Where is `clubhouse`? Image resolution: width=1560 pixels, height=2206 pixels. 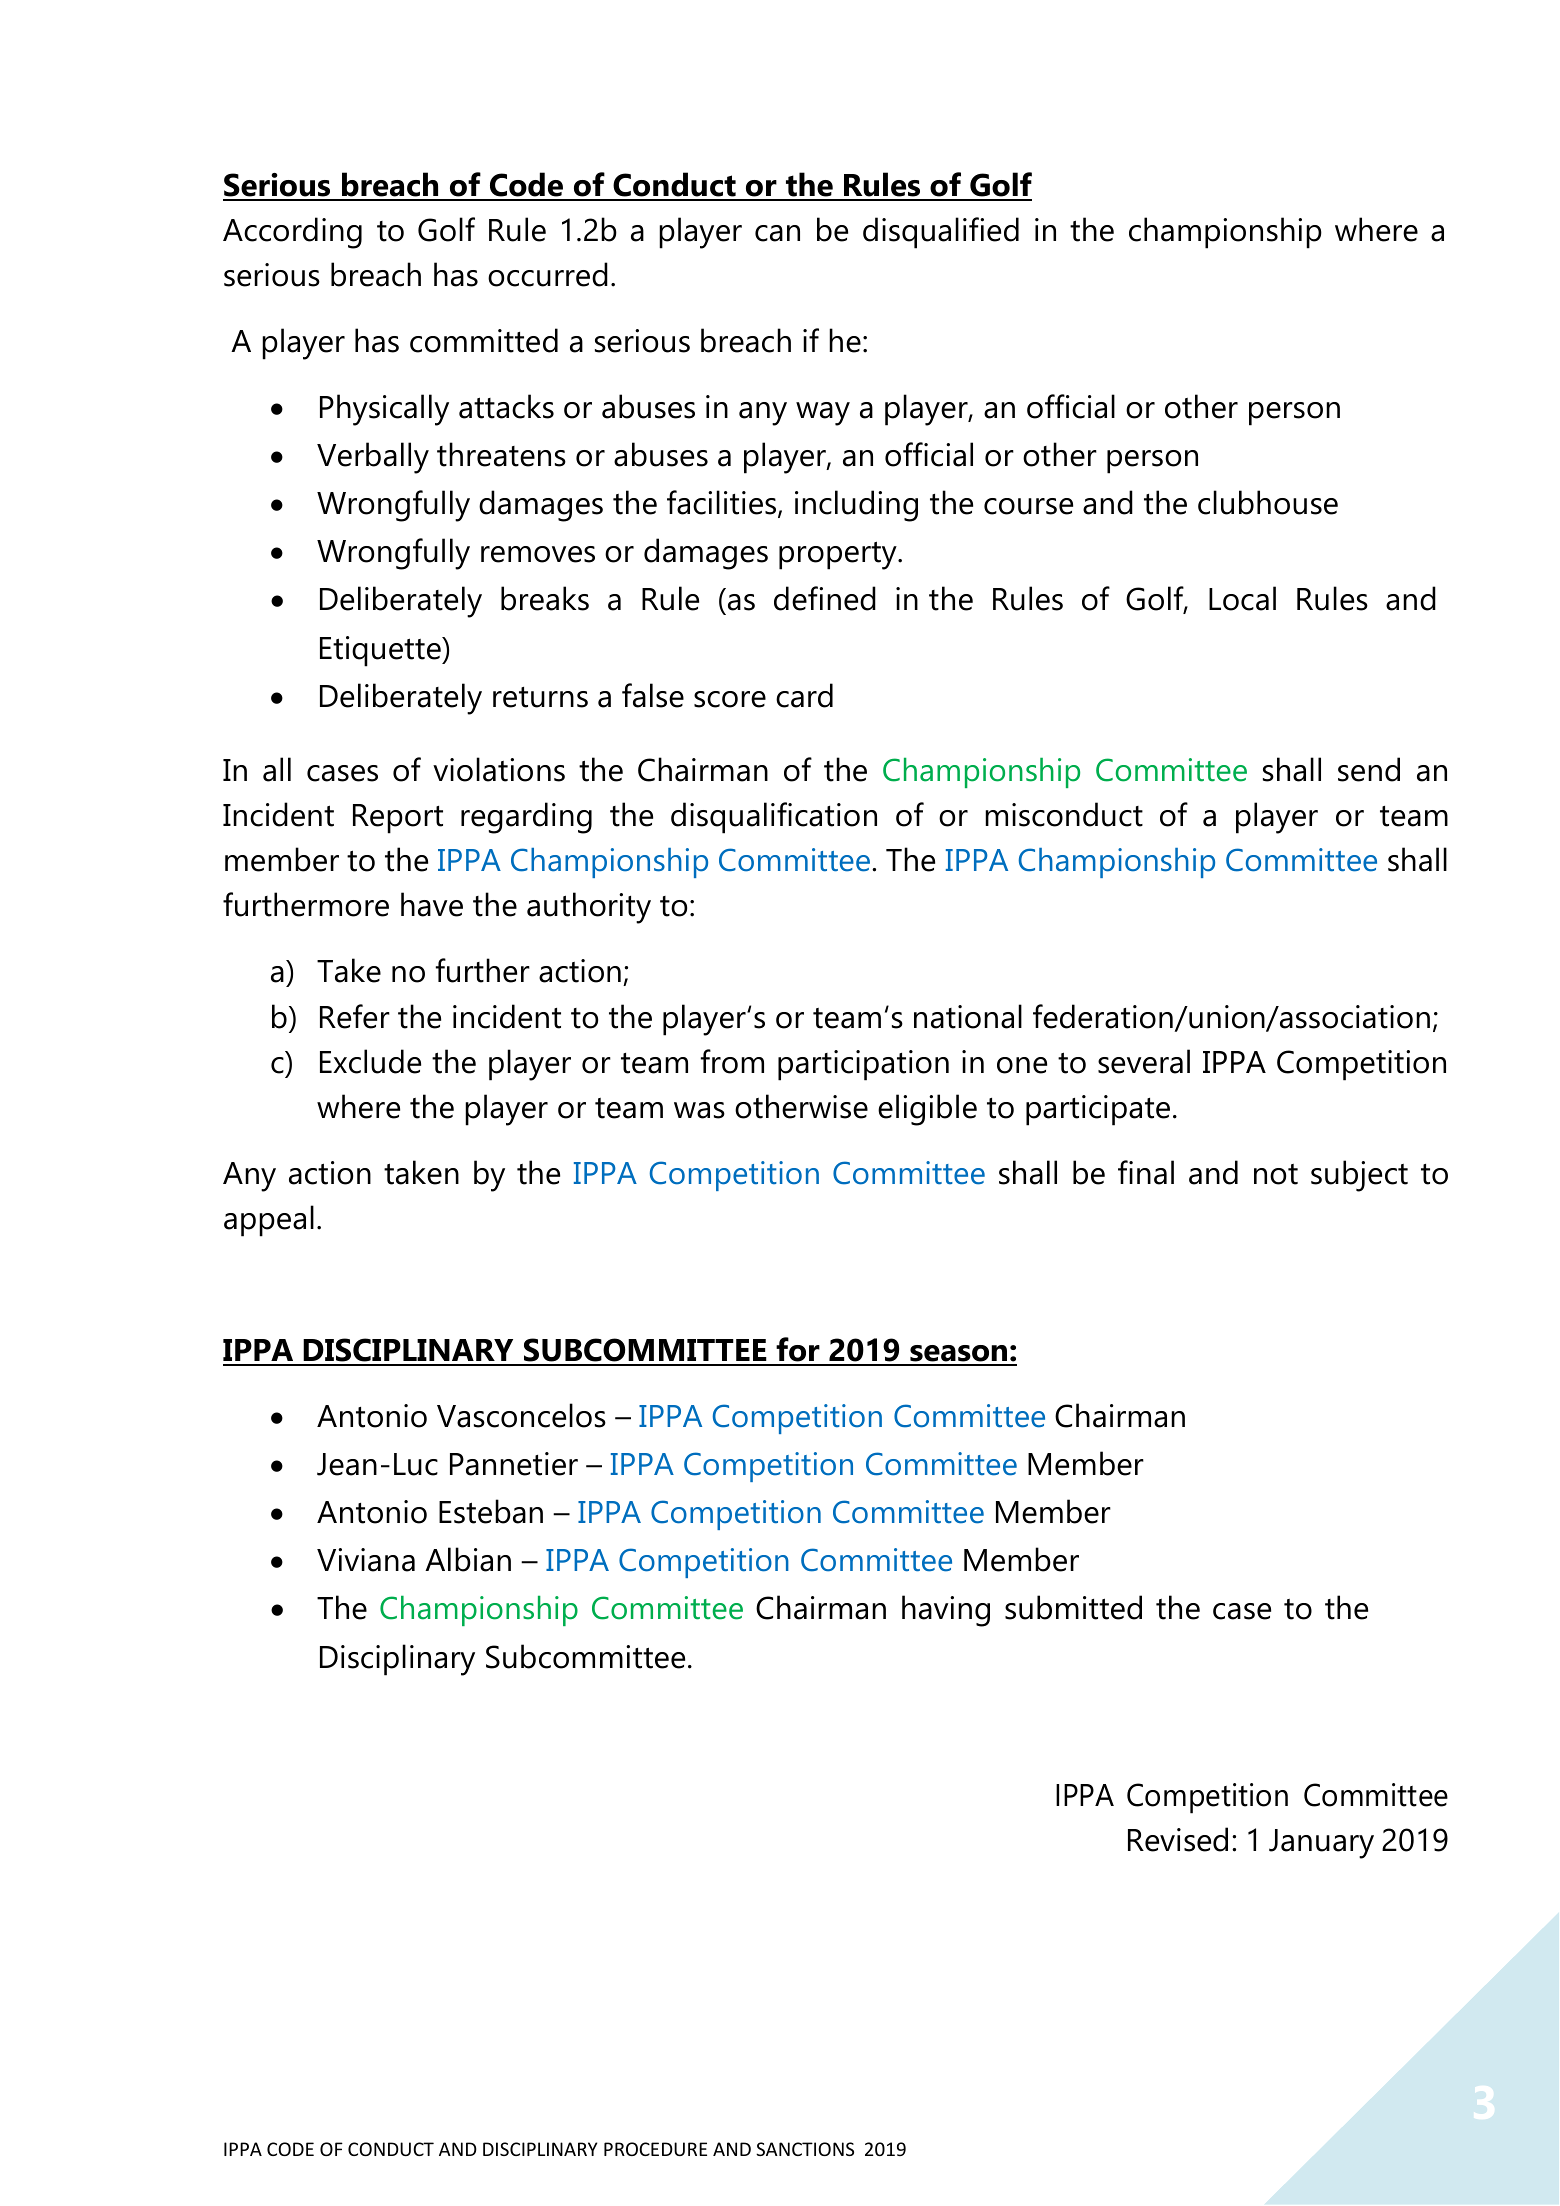 clubhouse is located at coordinates (1268, 502).
